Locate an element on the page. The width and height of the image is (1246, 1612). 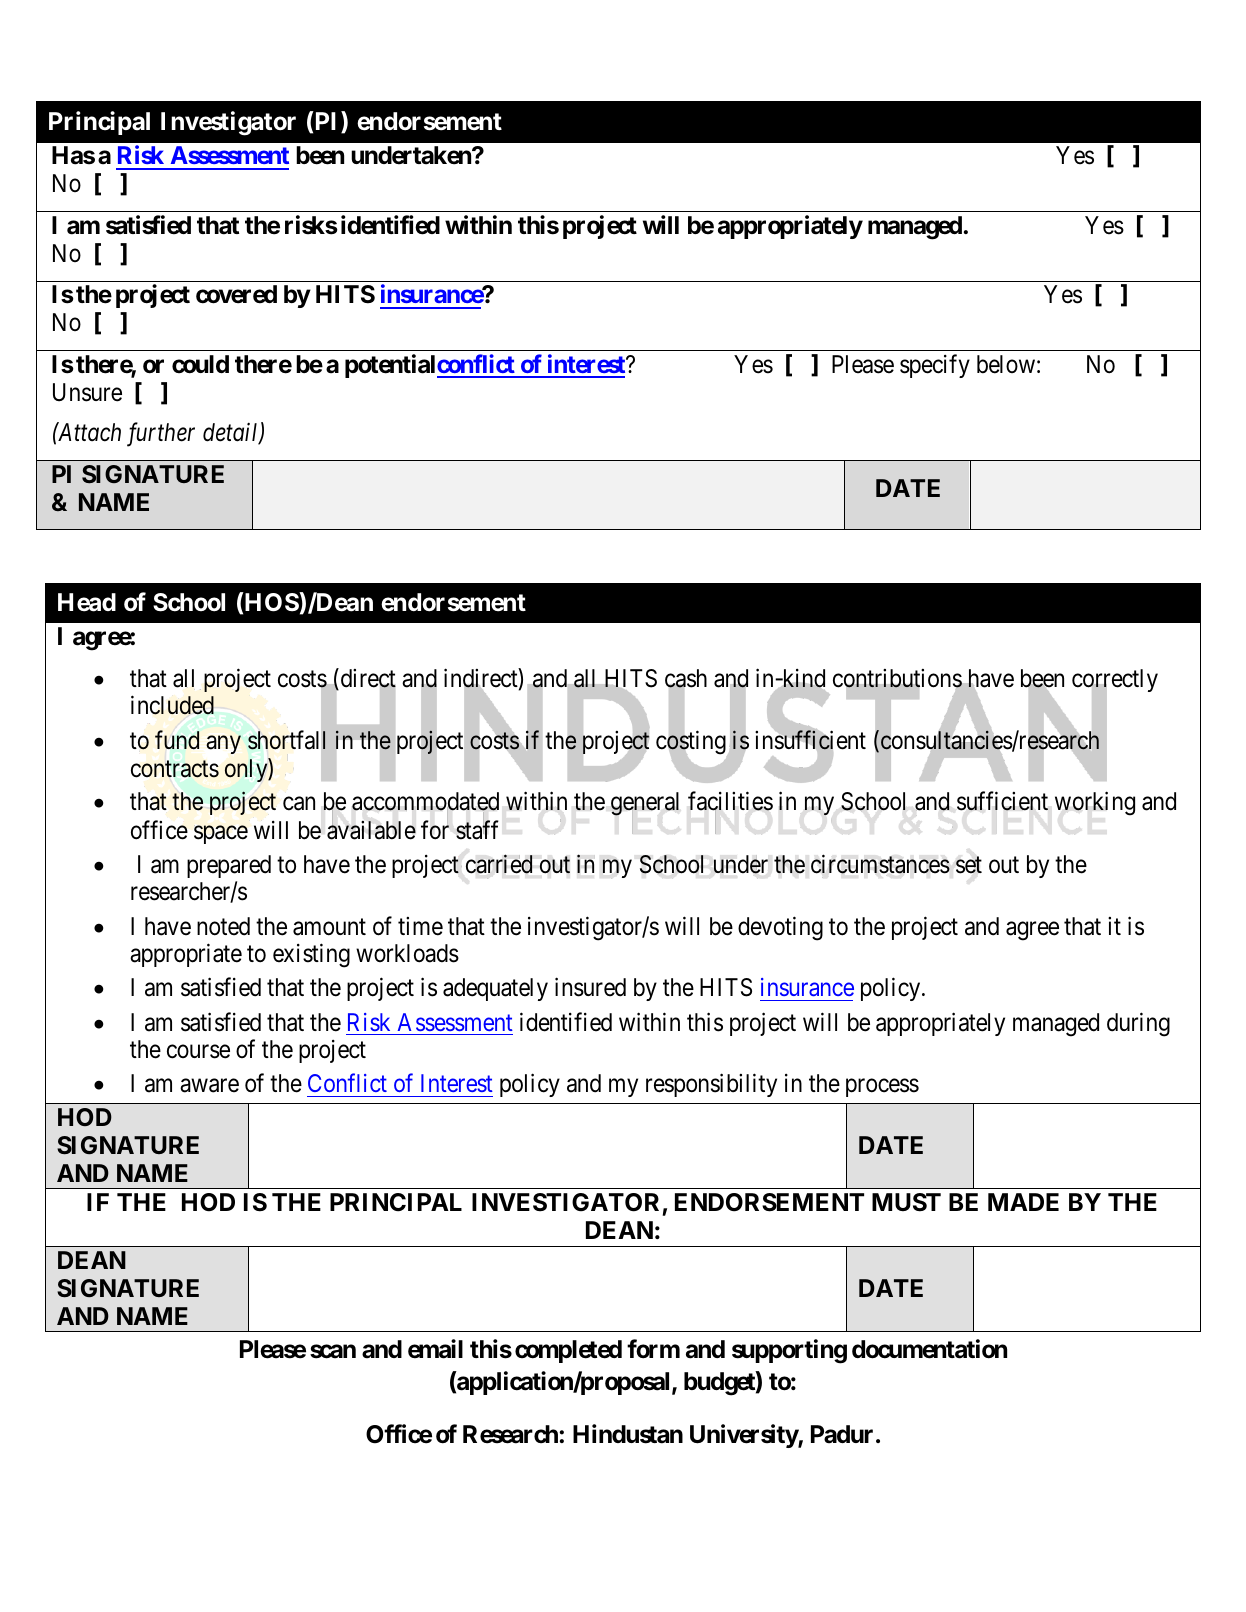
correctly is located at coordinates (1115, 682).
